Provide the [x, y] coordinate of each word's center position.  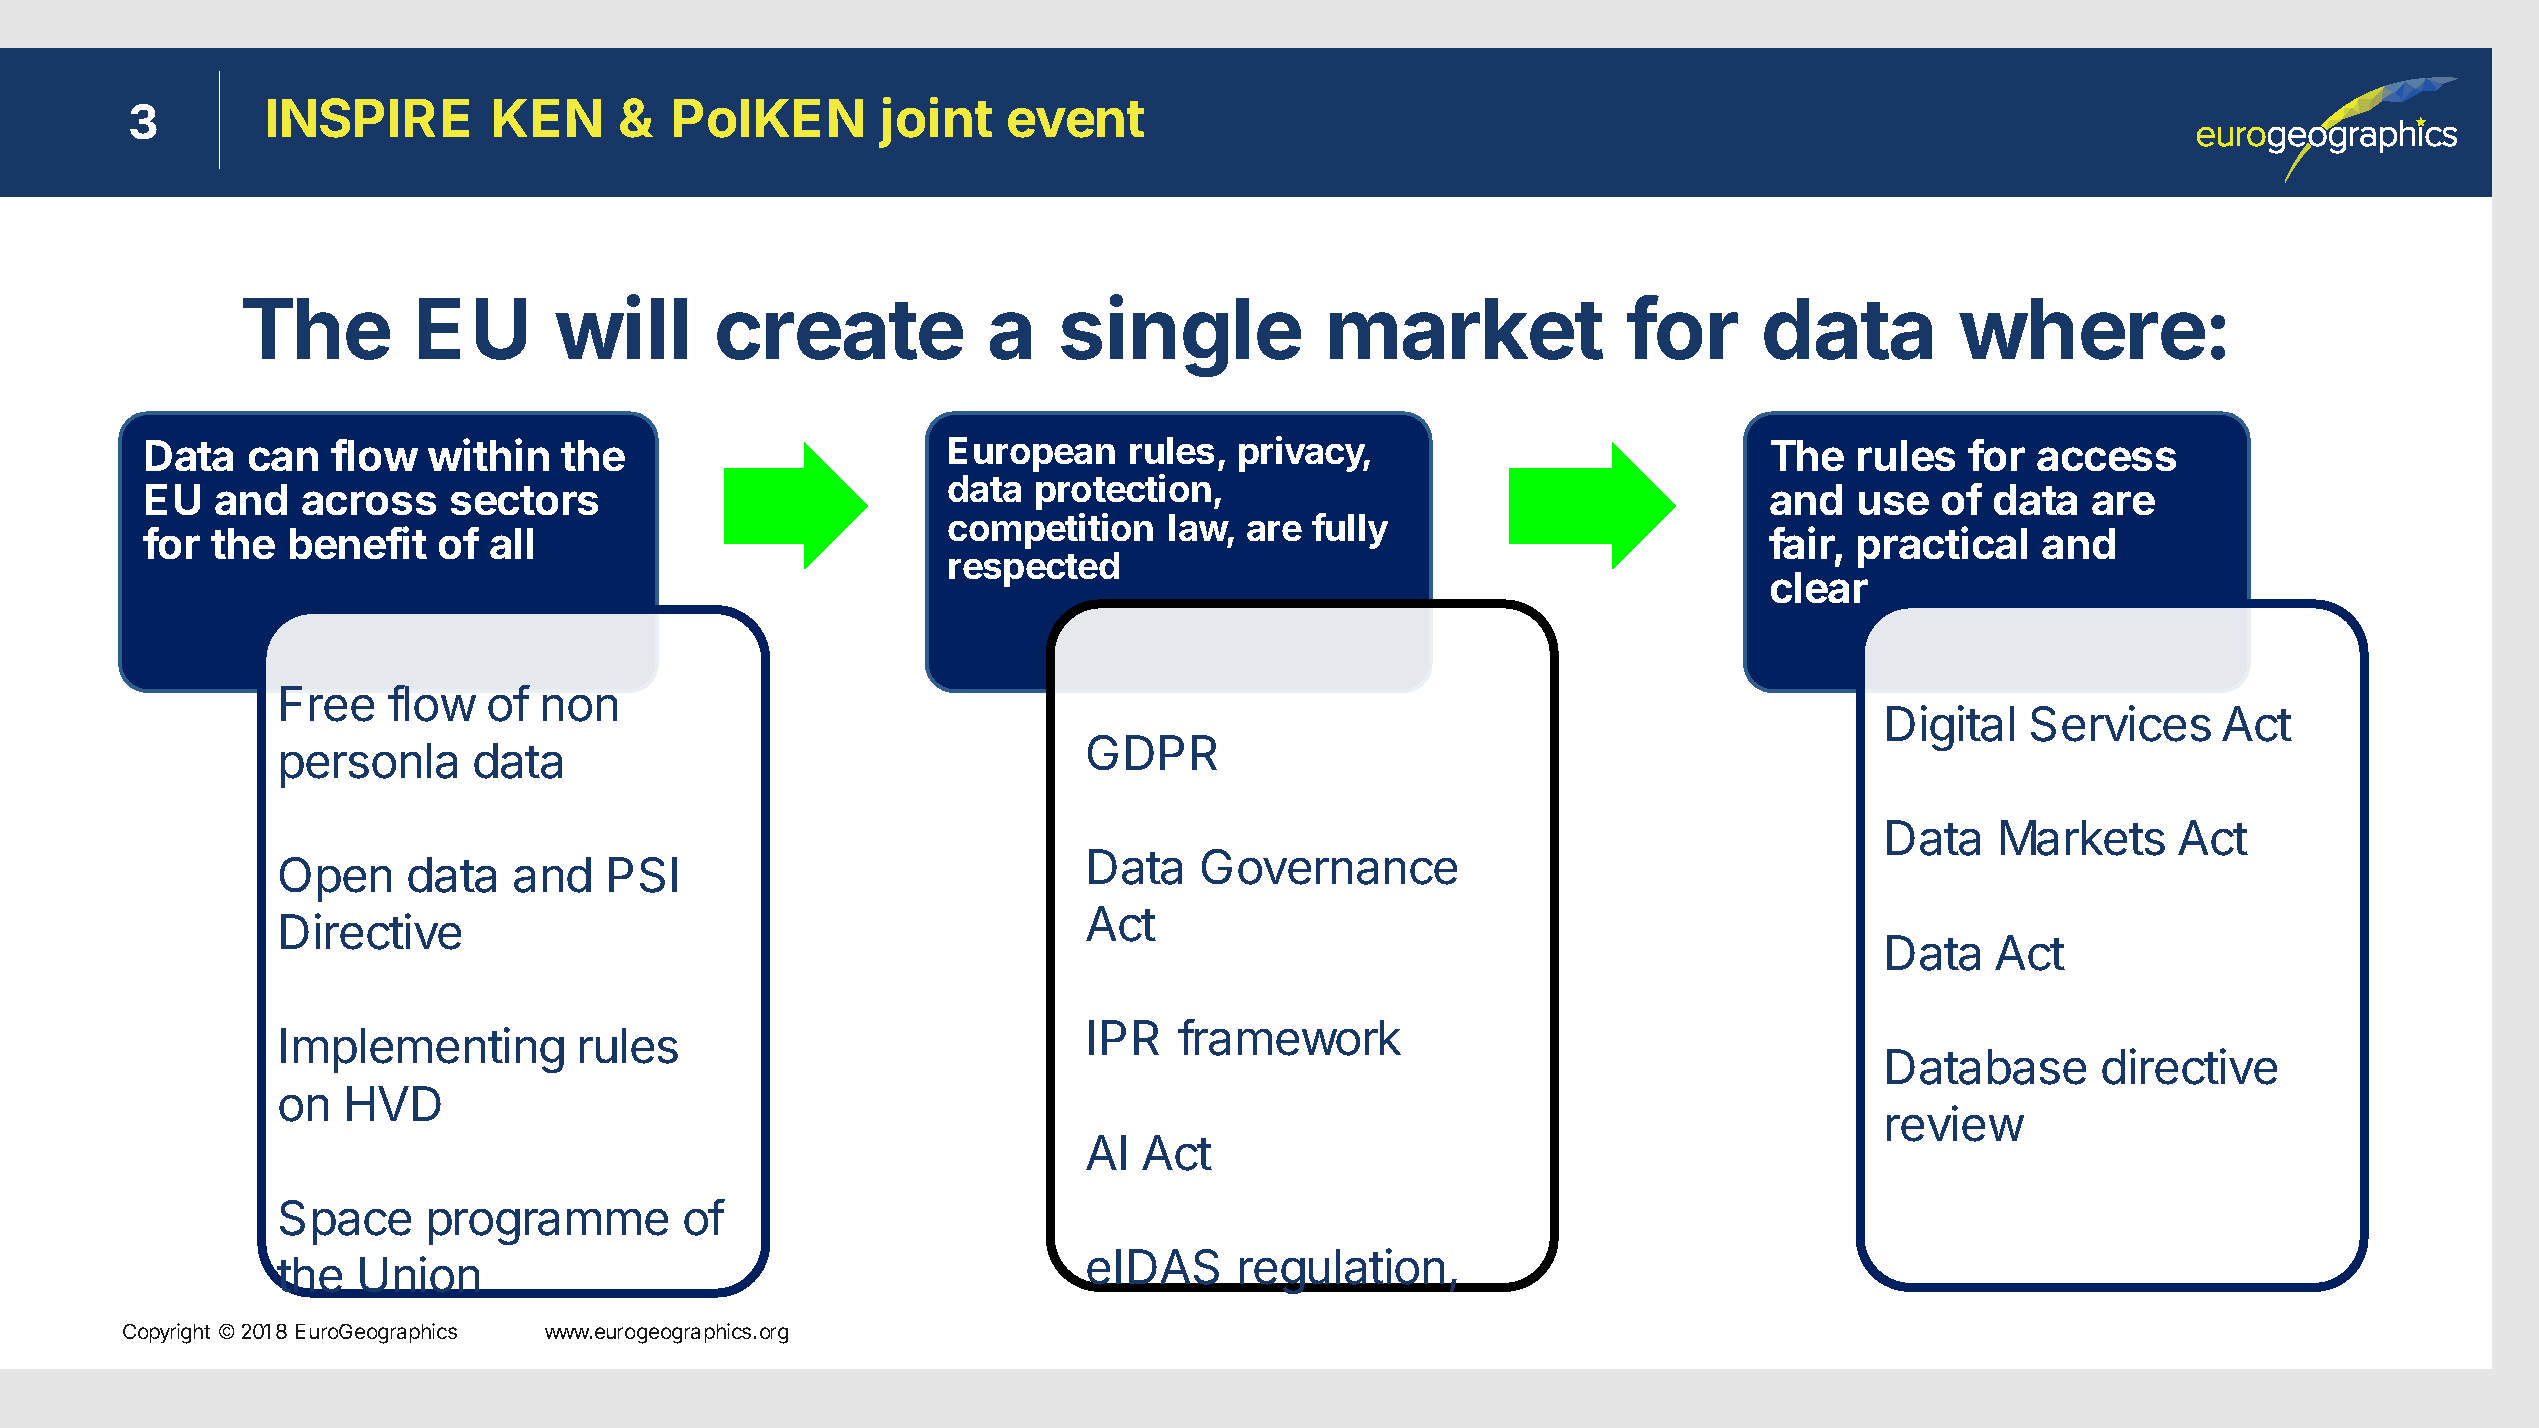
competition [1050, 531]
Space [345, 1222]
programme [548, 1227]
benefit [358, 542]
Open [335, 879]
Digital [1950, 728]
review [1955, 1123]
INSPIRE [368, 118]
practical [1942, 547]
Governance [1329, 867]
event [1076, 119]
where [2082, 329]
